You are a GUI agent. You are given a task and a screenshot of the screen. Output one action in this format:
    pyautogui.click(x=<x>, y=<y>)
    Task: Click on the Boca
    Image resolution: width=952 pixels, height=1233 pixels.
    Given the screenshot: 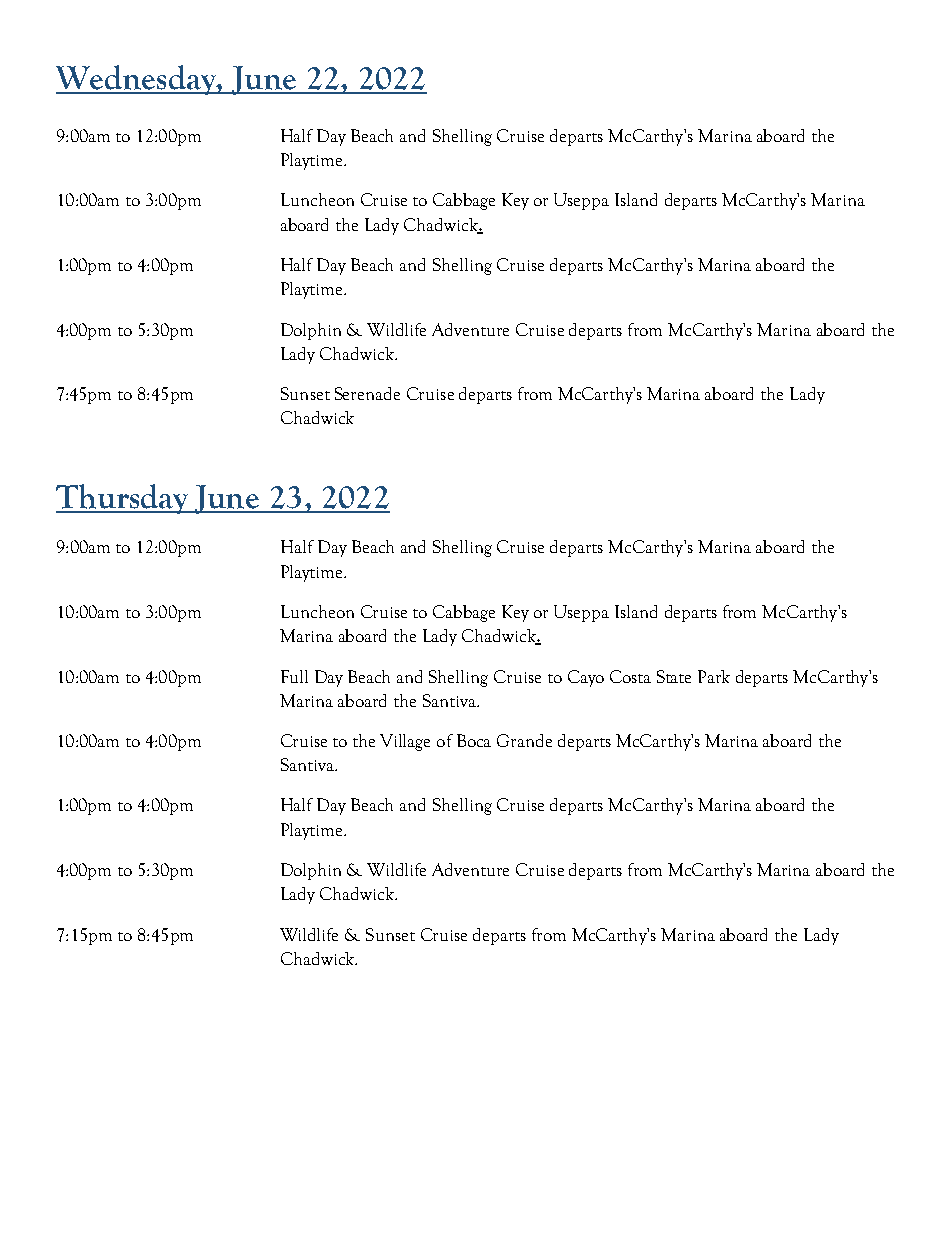 What is the action you would take?
    pyautogui.click(x=474, y=740)
